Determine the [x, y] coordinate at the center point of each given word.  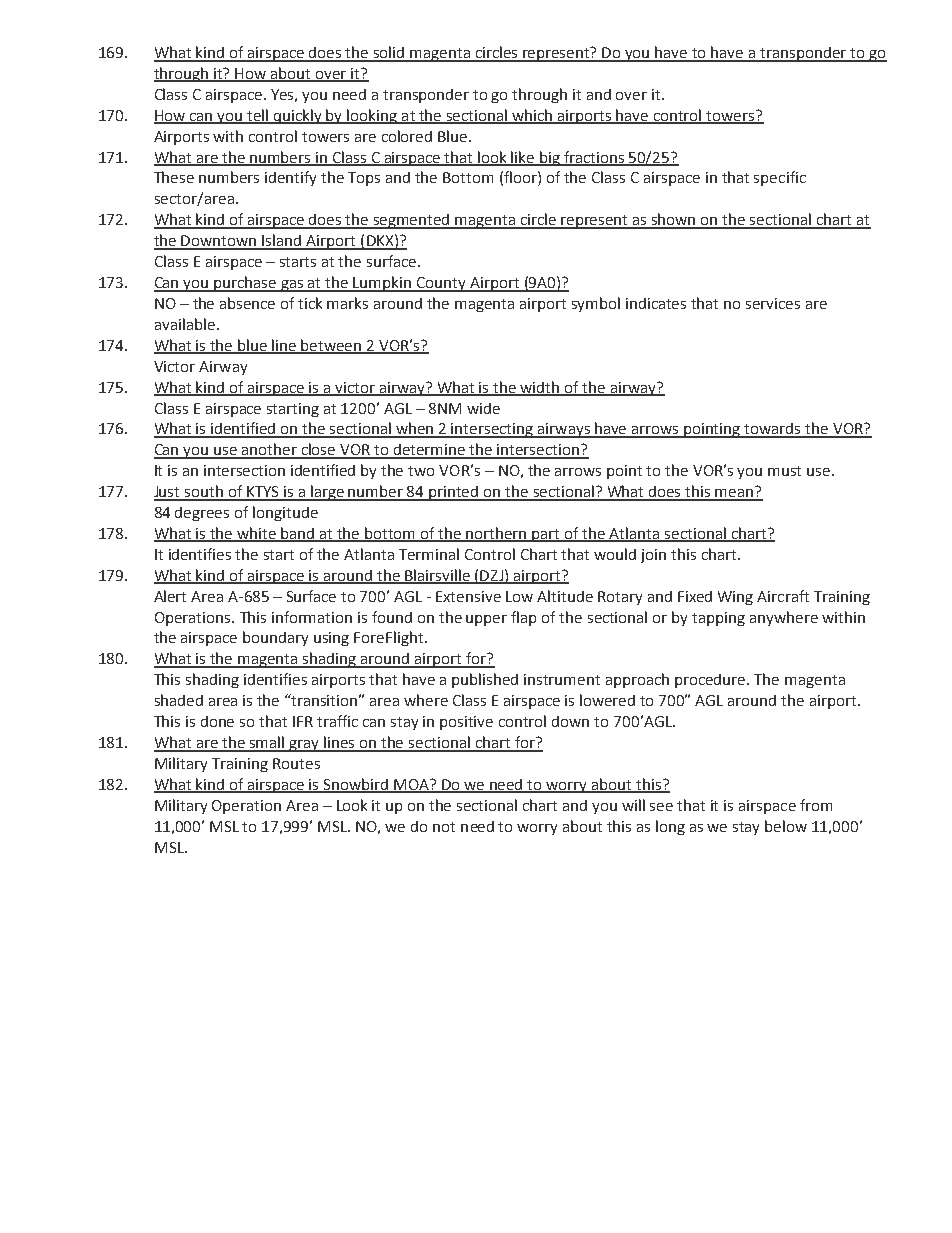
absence [247, 303]
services [773, 303]
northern [497, 534]
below [786, 826]
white [257, 534]
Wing [735, 598]
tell [258, 116]
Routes [296, 763]
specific [780, 178]
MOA [412, 785]
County [441, 284]
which [532, 116]
